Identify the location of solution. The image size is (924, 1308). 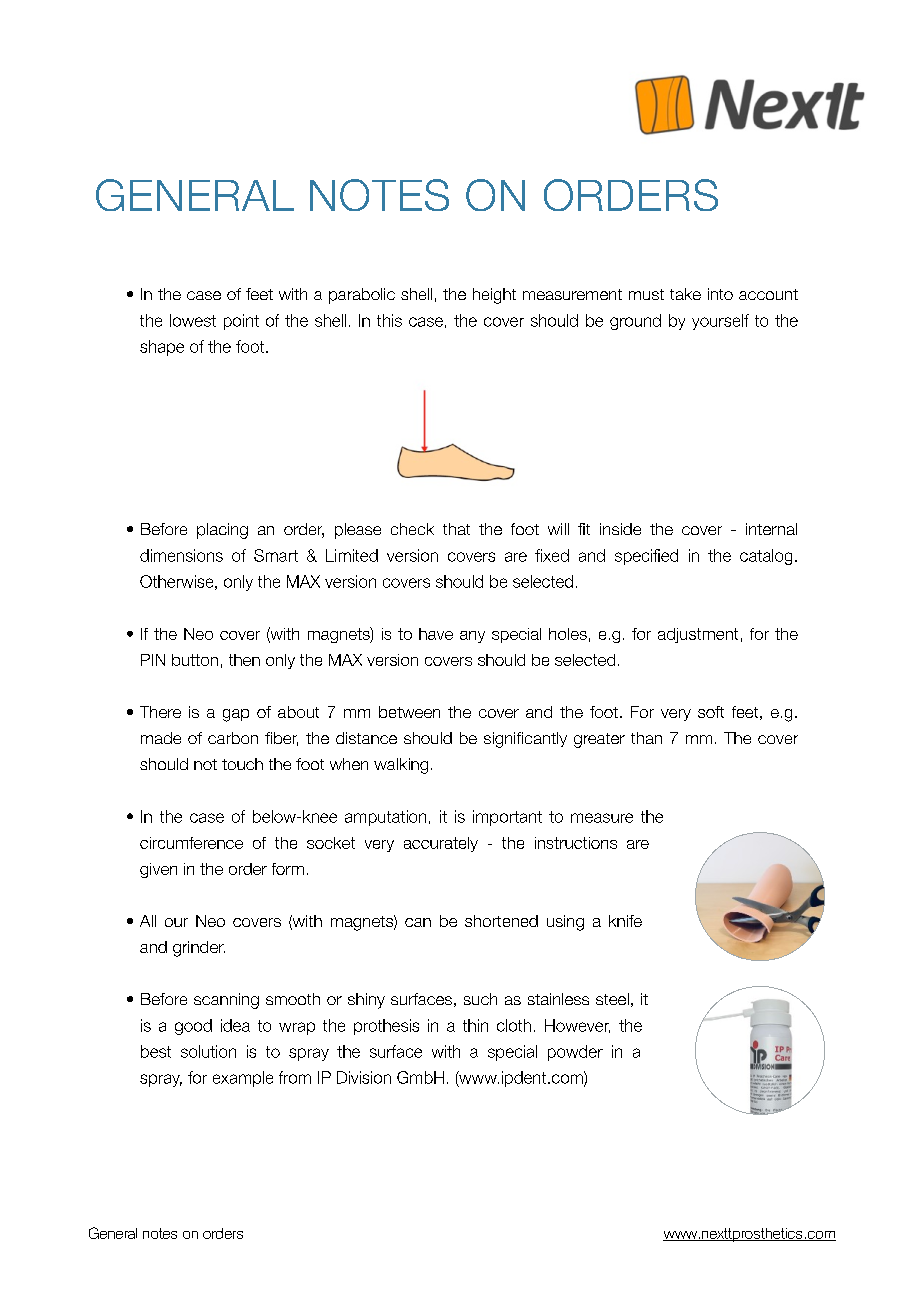
(208, 1051).
